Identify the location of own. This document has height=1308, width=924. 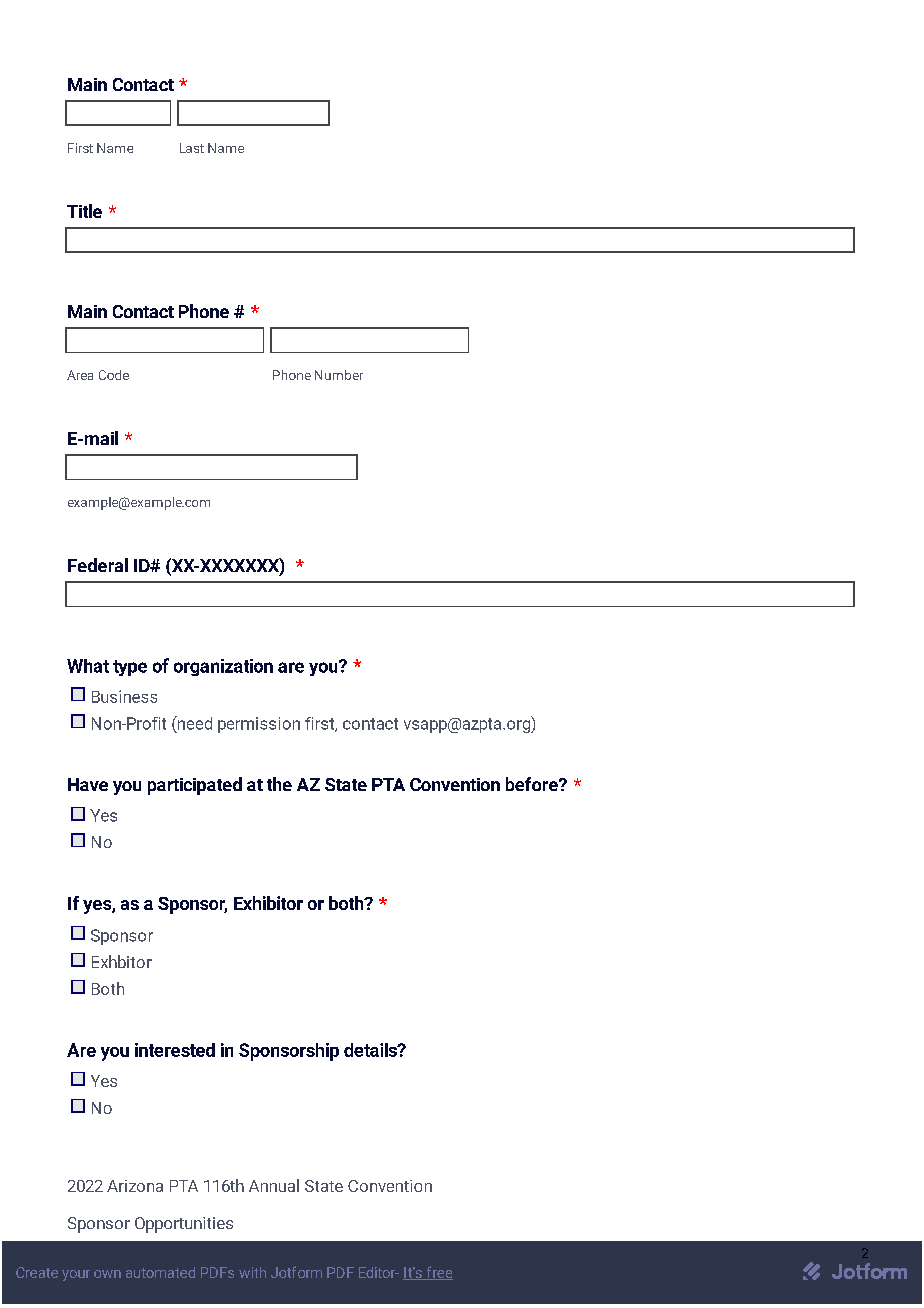
(107, 1274).
